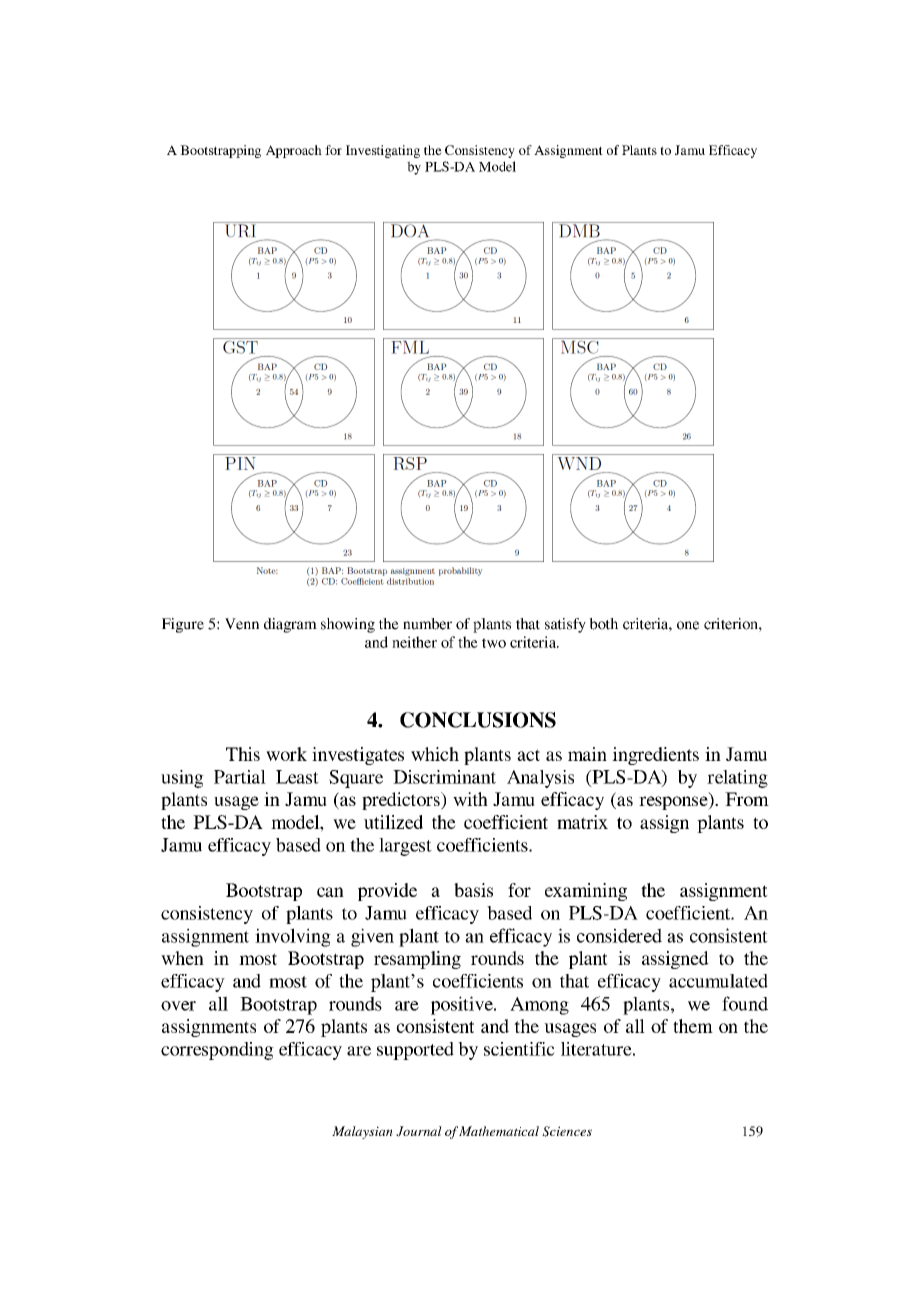 The width and height of the screenshot is (924, 1307). What do you see at coordinates (674, 803) in the screenshot?
I see `response` at bounding box center [674, 803].
